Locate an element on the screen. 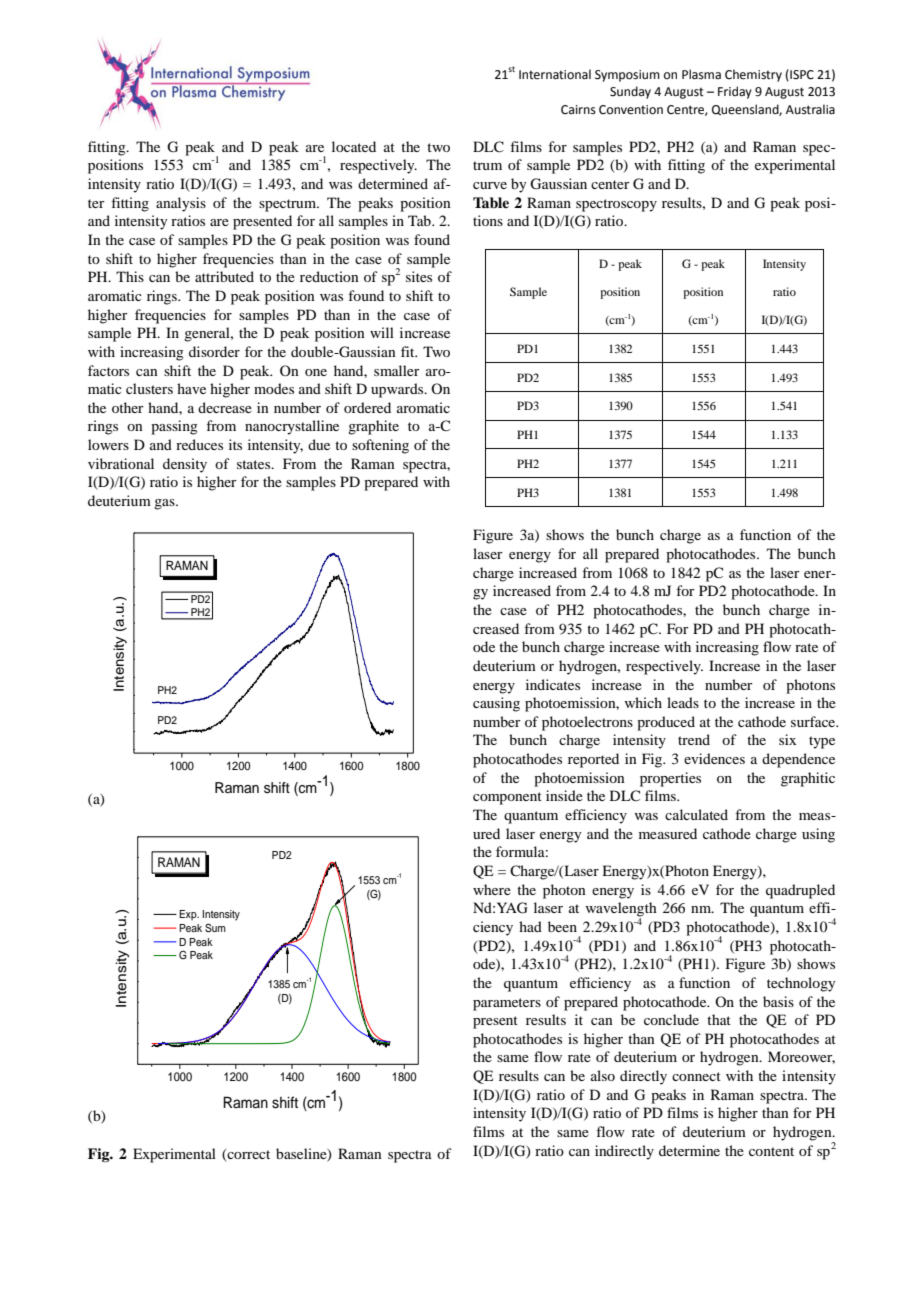  center is located at coordinates (610, 184).
